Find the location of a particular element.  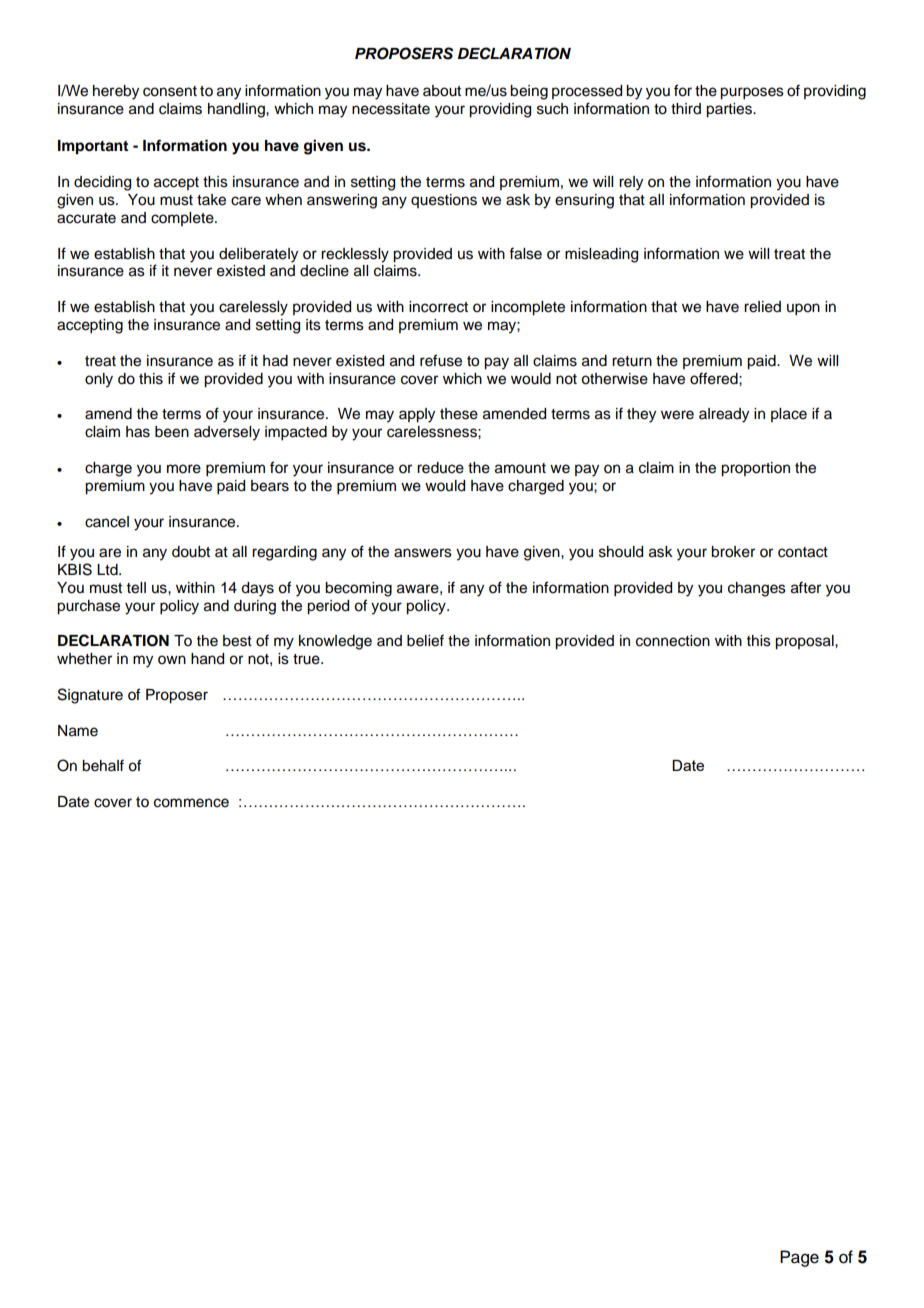

consent is located at coordinates (170, 91).
